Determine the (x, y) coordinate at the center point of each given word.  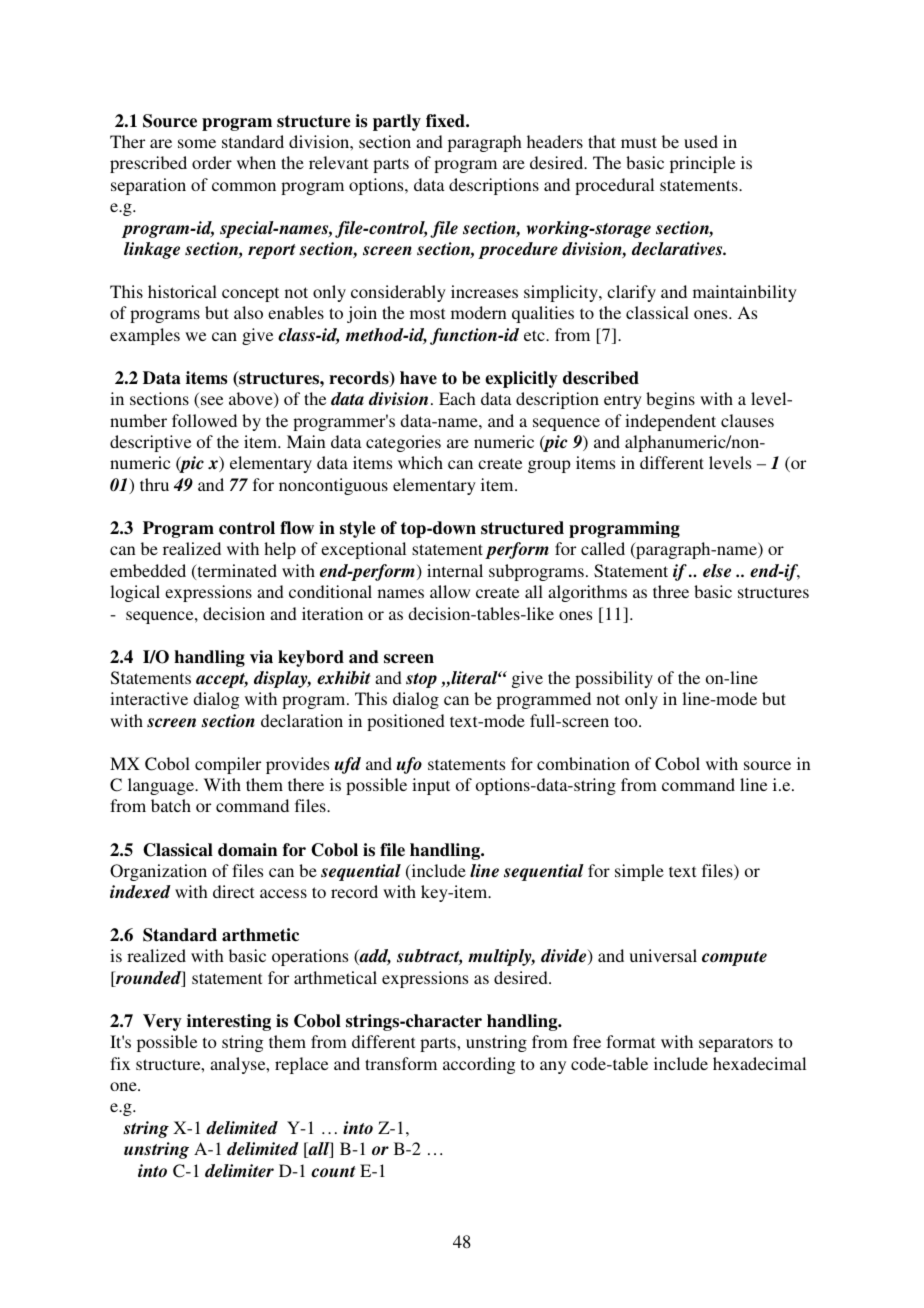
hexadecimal (759, 1063)
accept (222, 680)
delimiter (239, 1171)
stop (421, 680)
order (212, 162)
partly (397, 122)
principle (702, 164)
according (479, 1065)
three (671, 591)
